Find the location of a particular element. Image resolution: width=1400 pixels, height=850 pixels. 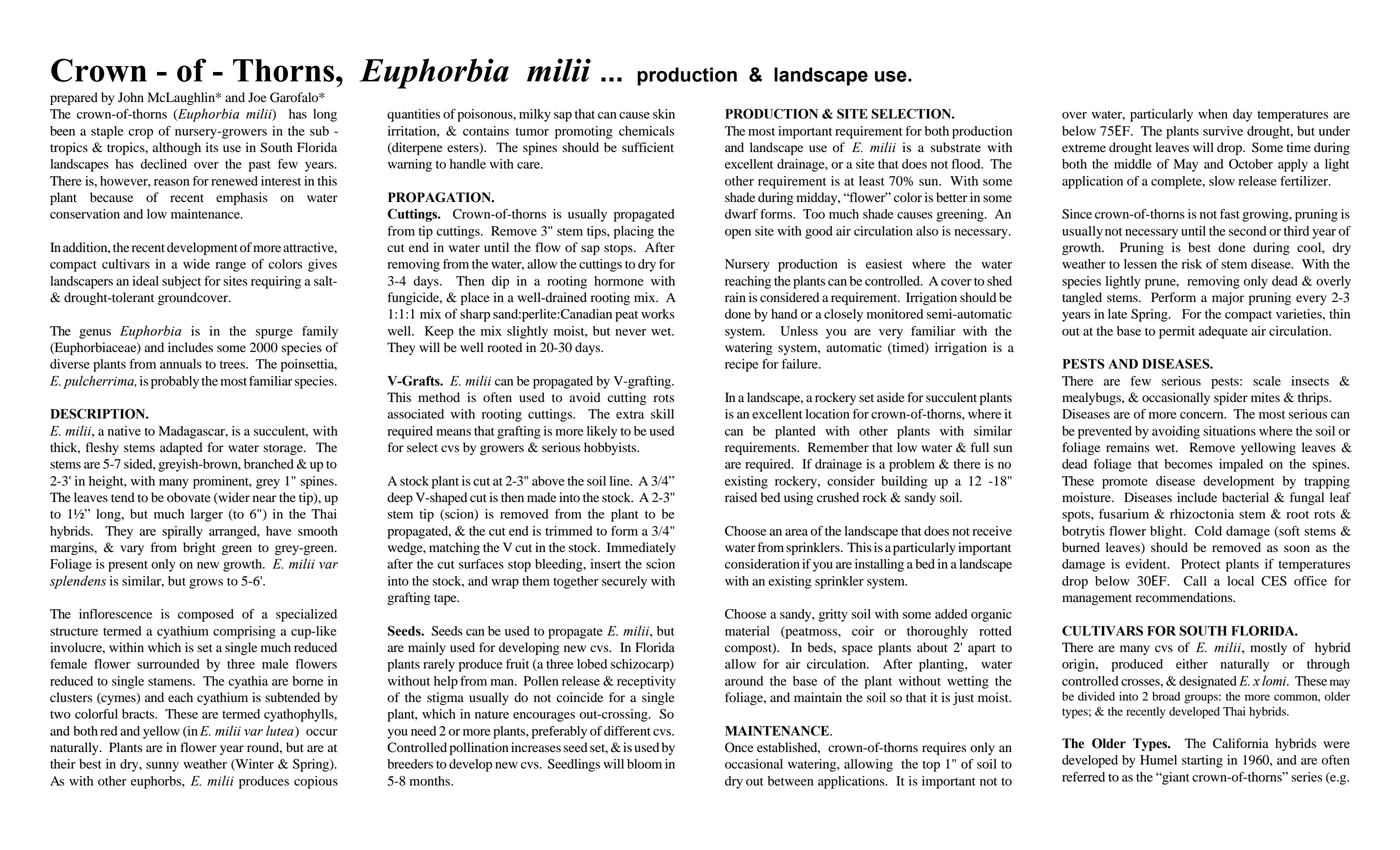

hobbyists is located at coordinates (611, 448).
